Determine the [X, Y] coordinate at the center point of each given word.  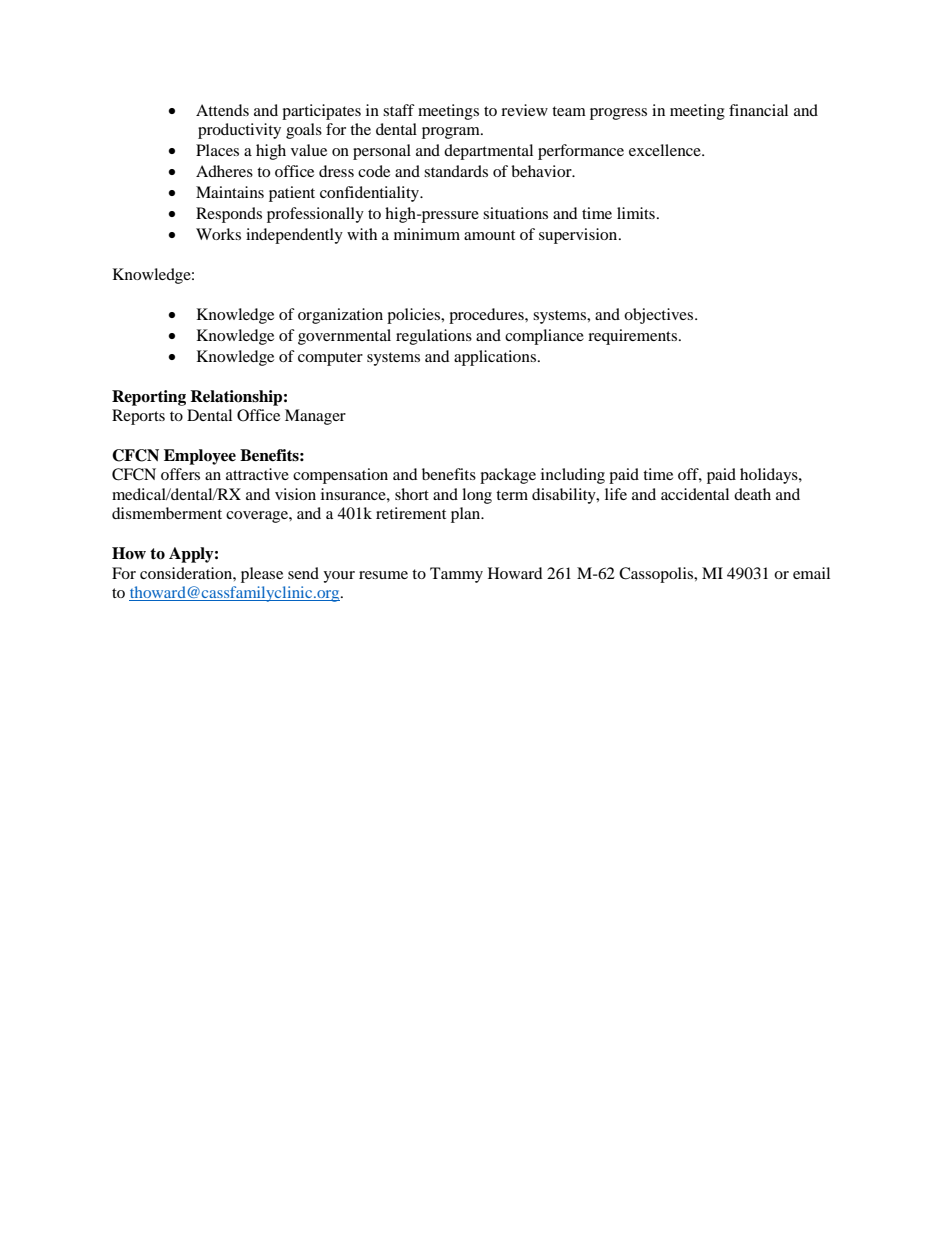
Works [218, 234]
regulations [434, 337]
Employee [200, 457]
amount [489, 235]
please [262, 575]
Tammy [456, 575]
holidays [770, 476]
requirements [634, 337]
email [811, 573]
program [452, 133]
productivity [239, 131]
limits [636, 213]
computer [330, 359]
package [508, 476]
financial [758, 110]
